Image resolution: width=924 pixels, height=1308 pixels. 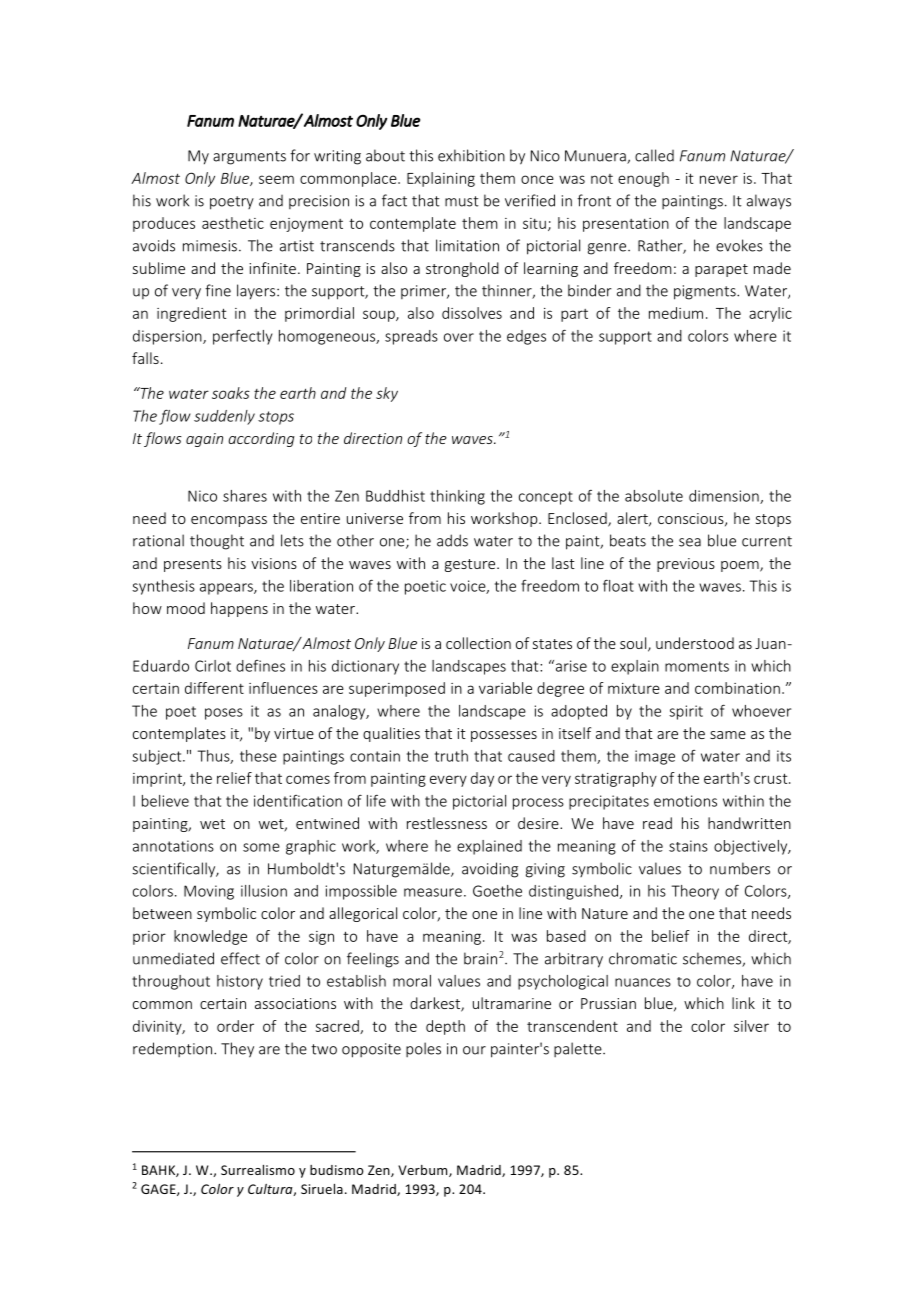 I want to click on moments, so click(x=697, y=666).
